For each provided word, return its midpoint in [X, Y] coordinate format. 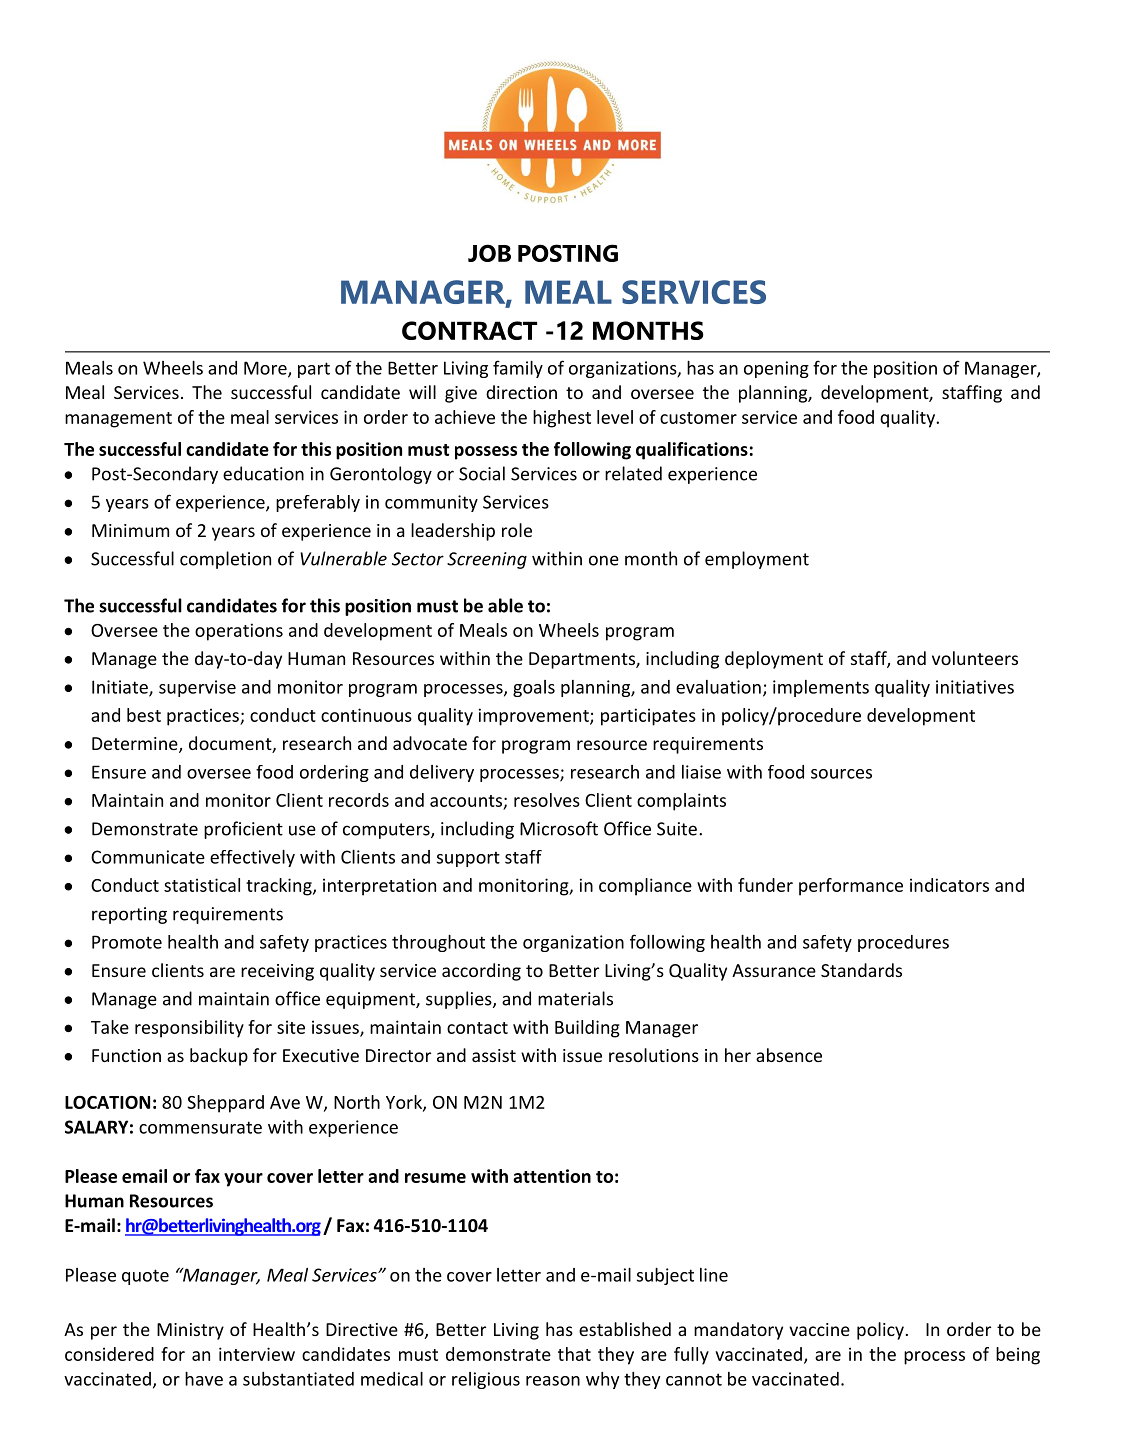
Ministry [190, 1331]
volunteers [975, 658]
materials [575, 998]
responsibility [189, 1029]
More [266, 369]
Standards [861, 970]
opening [776, 369]
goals [534, 688]
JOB [489, 253]
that [574, 1354]
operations [239, 632]
